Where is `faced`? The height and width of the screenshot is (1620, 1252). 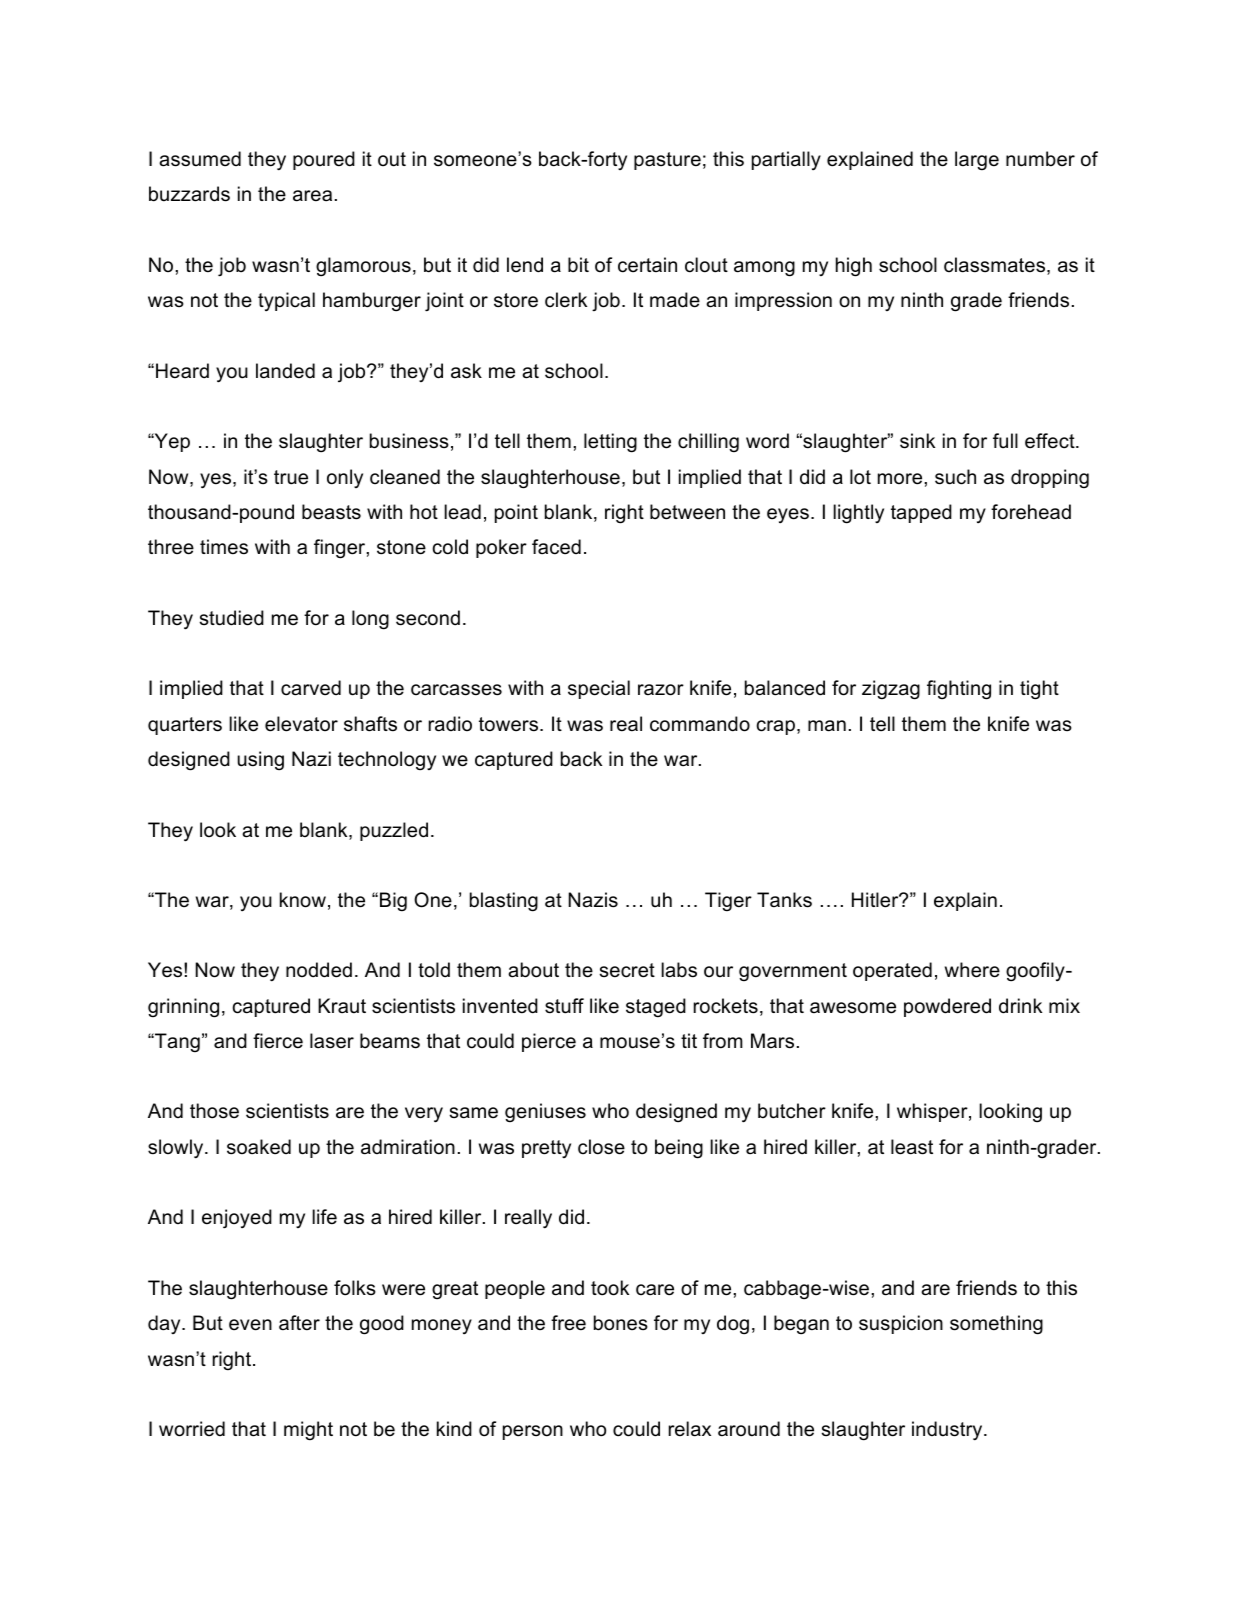 faced is located at coordinates (556, 547).
